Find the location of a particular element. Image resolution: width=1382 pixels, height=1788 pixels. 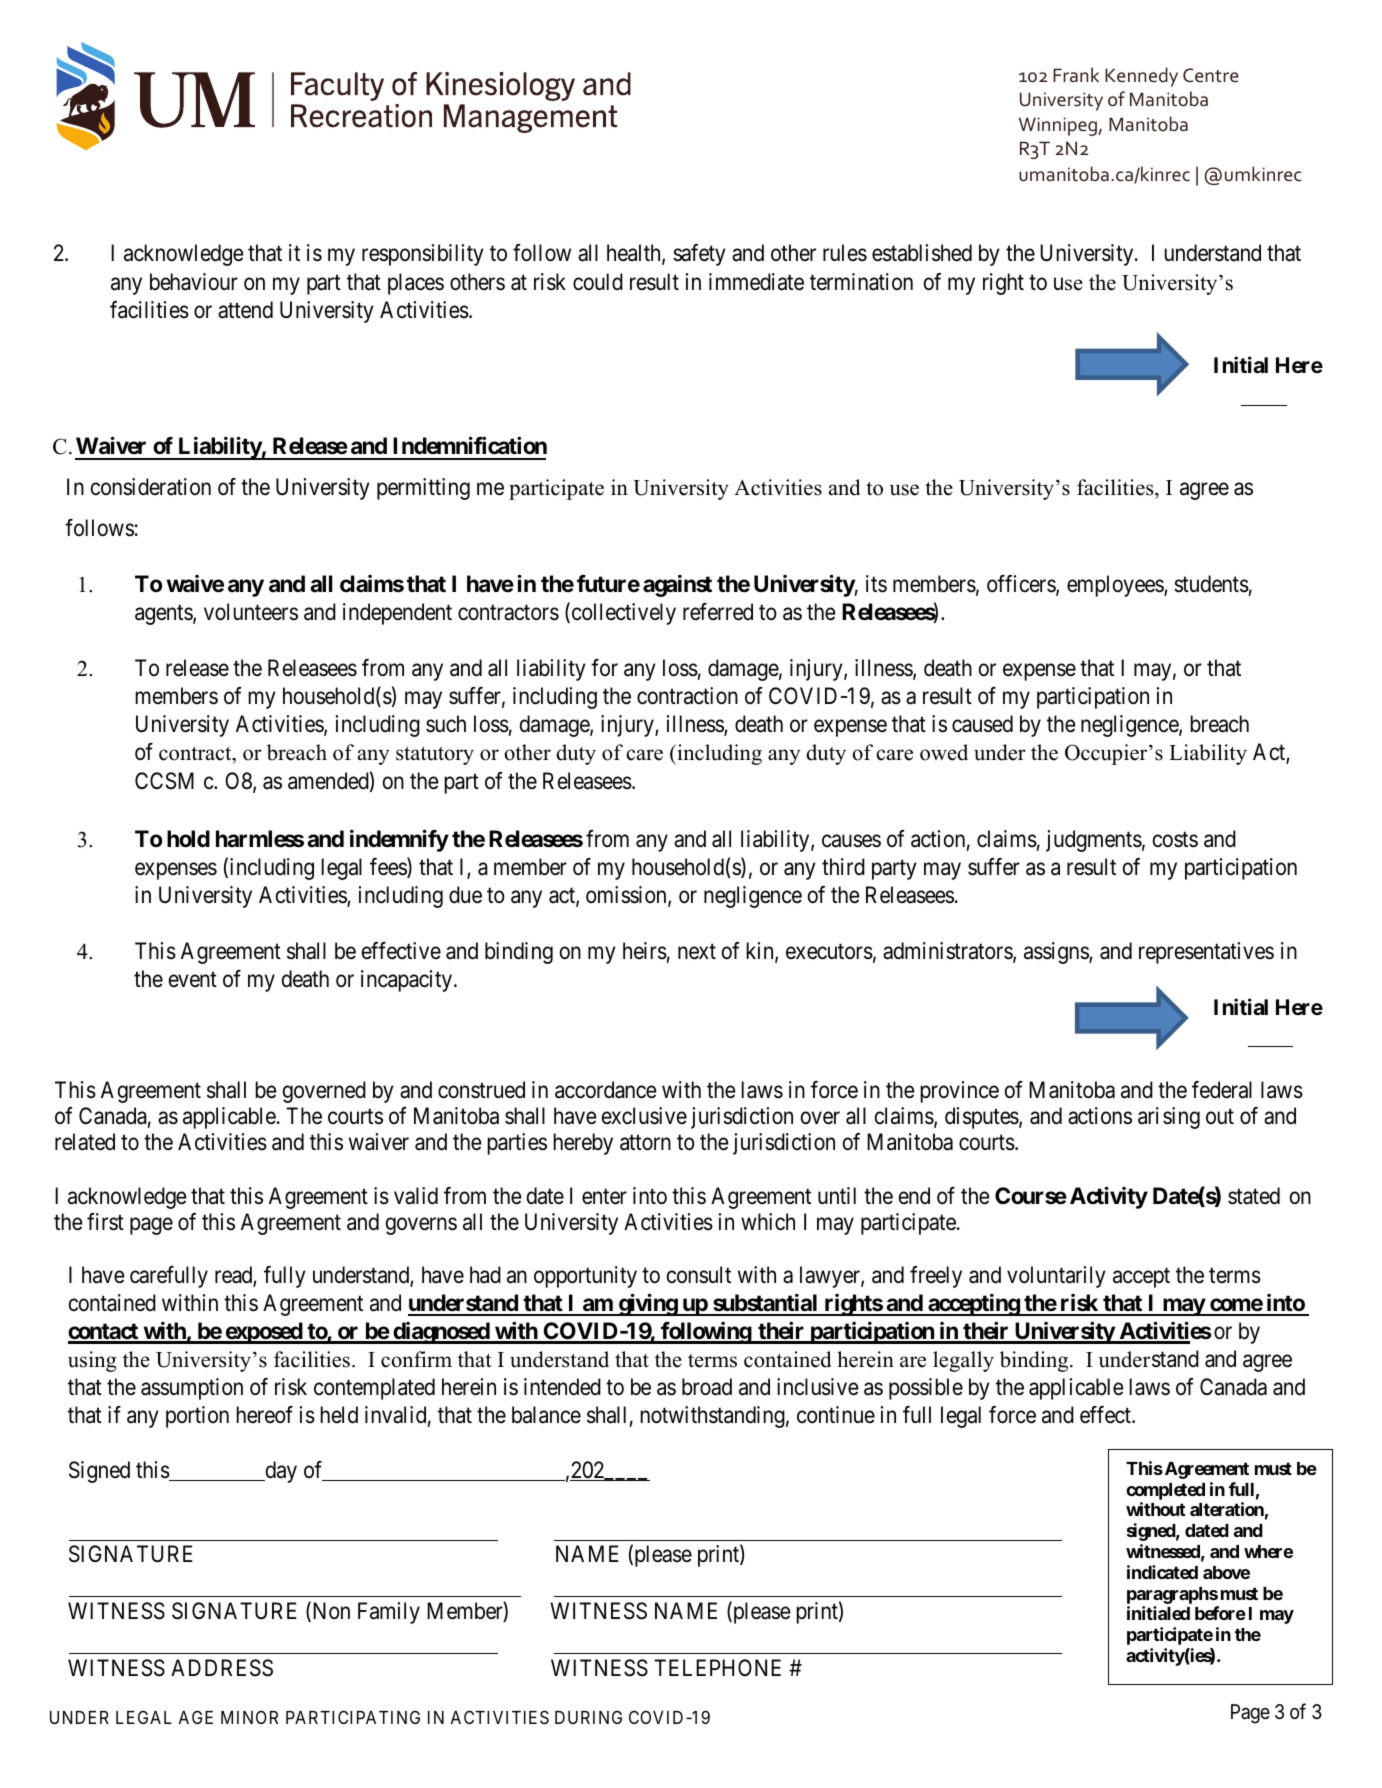

safety is located at coordinates (699, 255).
